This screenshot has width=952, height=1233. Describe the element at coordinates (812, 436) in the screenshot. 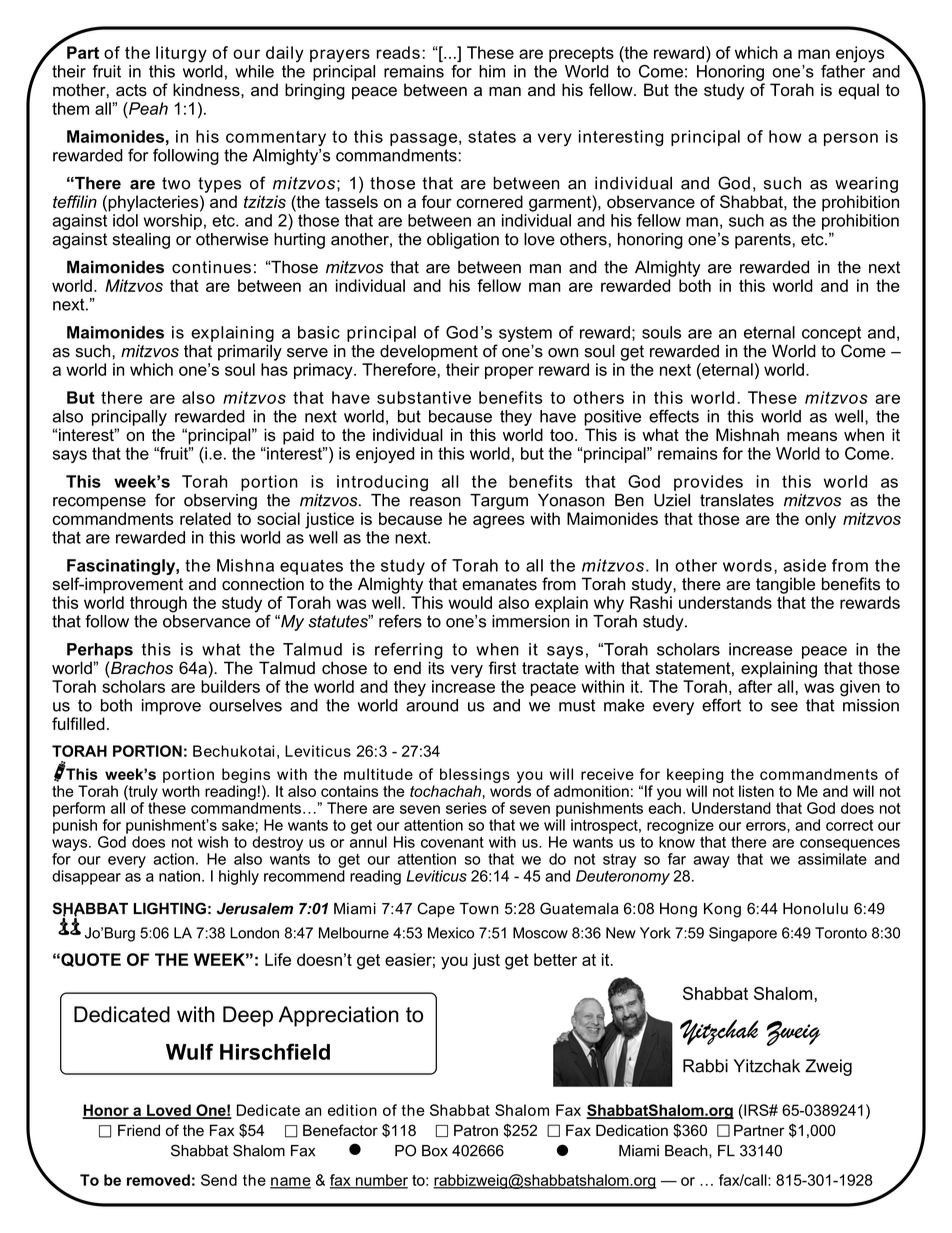

I see `means` at that location.
